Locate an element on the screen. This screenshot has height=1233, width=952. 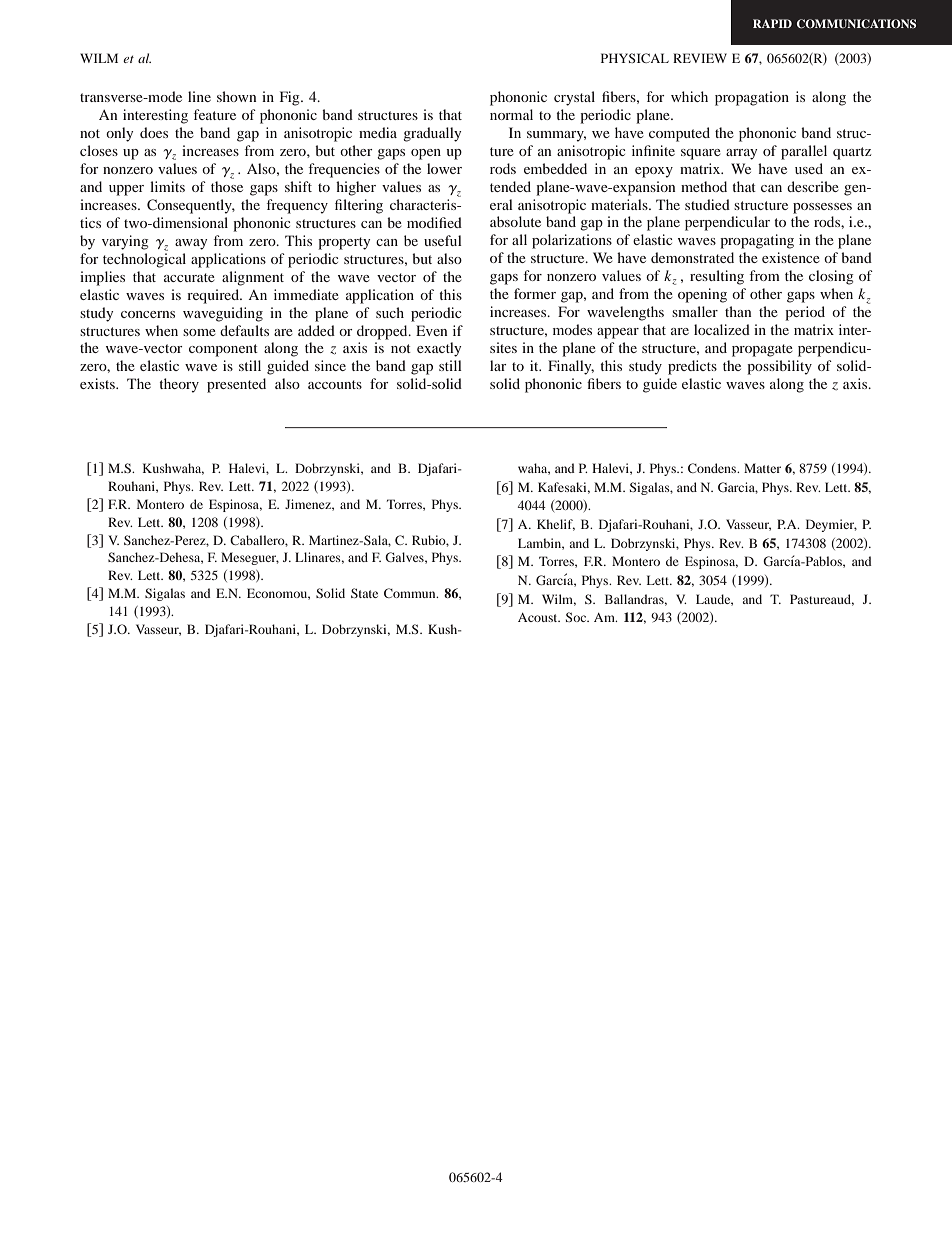
does is located at coordinates (154, 132).
